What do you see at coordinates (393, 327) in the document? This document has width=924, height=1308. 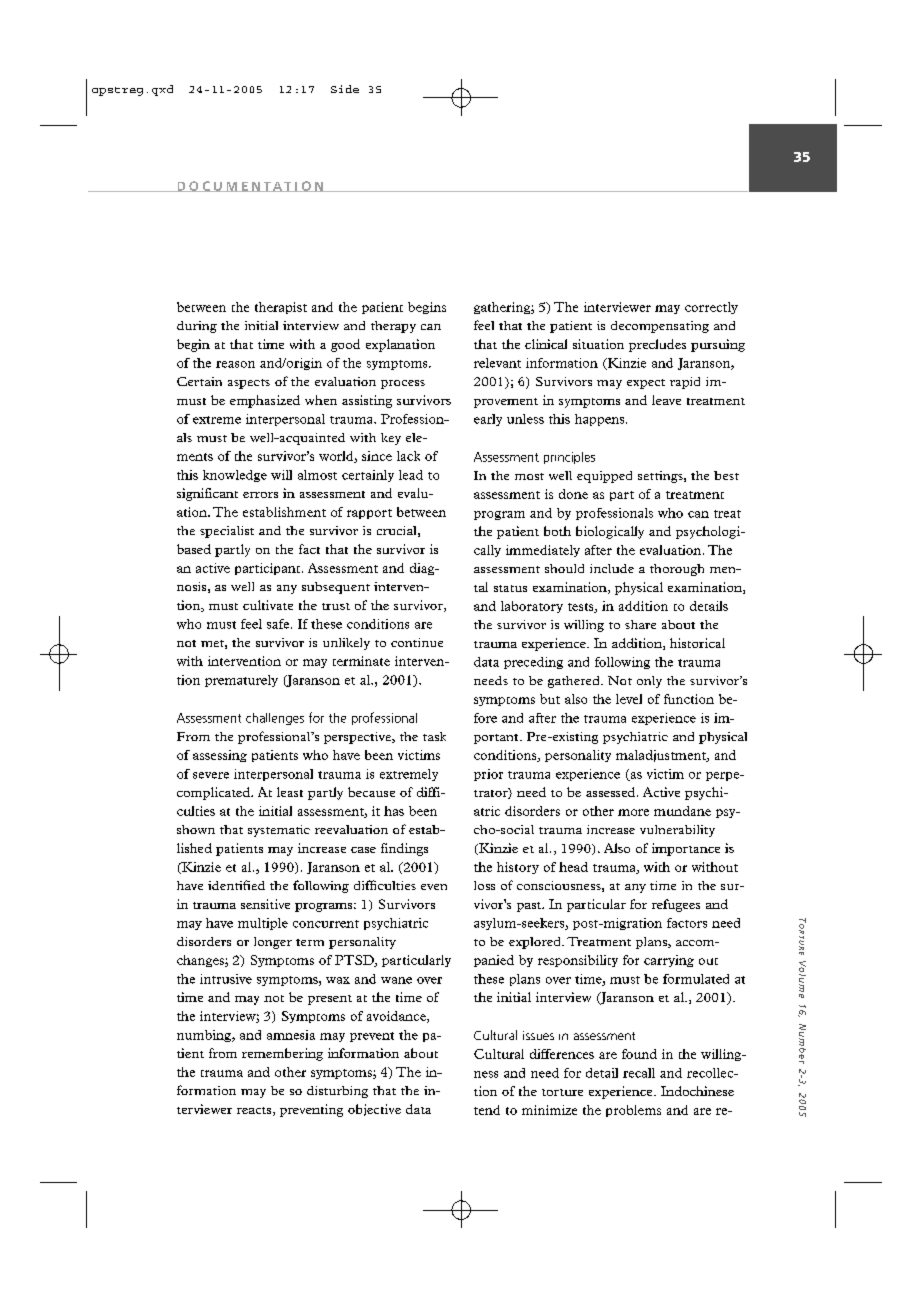 I see `therapy` at bounding box center [393, 327].
